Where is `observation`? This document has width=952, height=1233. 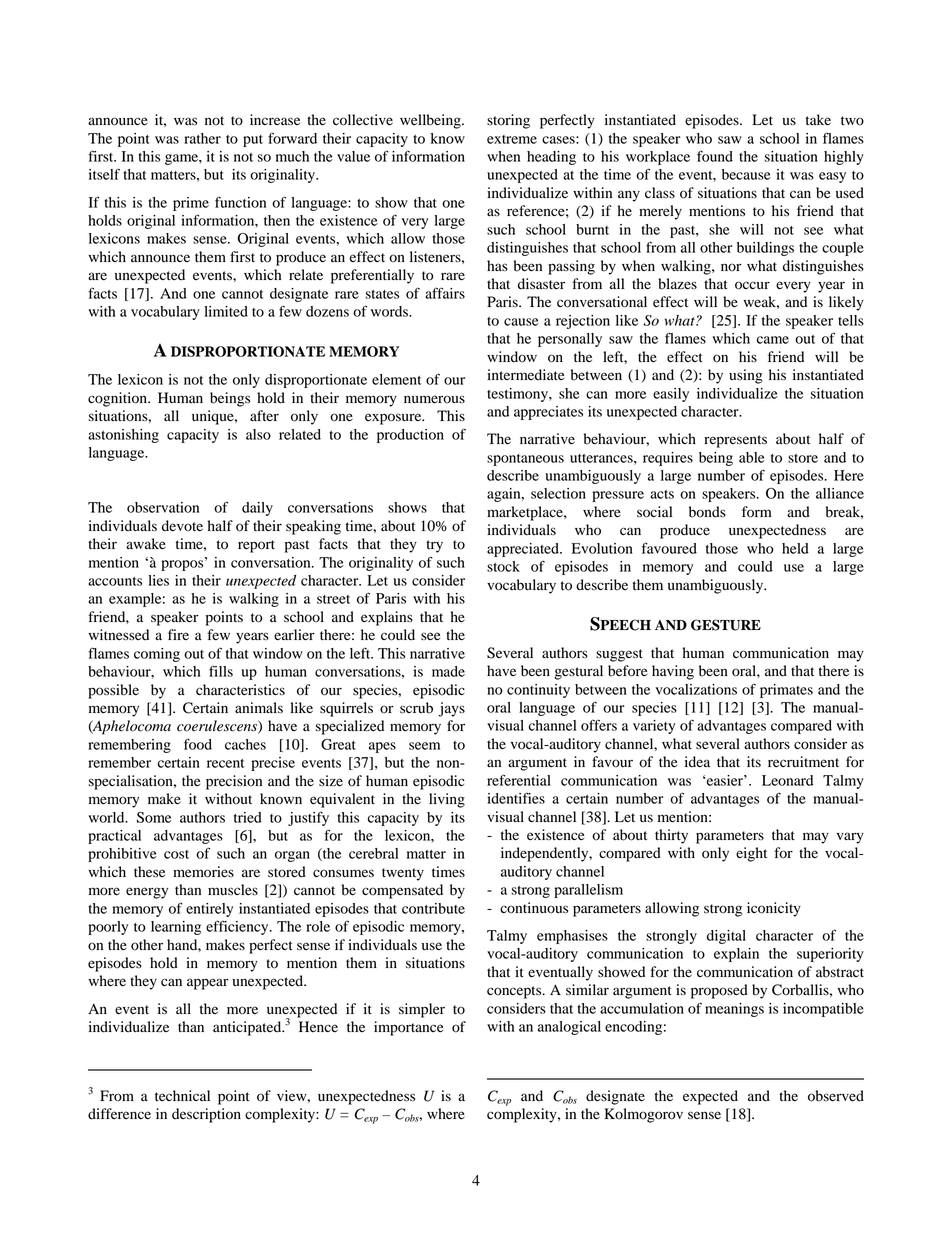 observation is located at coordinates (163, 507).
